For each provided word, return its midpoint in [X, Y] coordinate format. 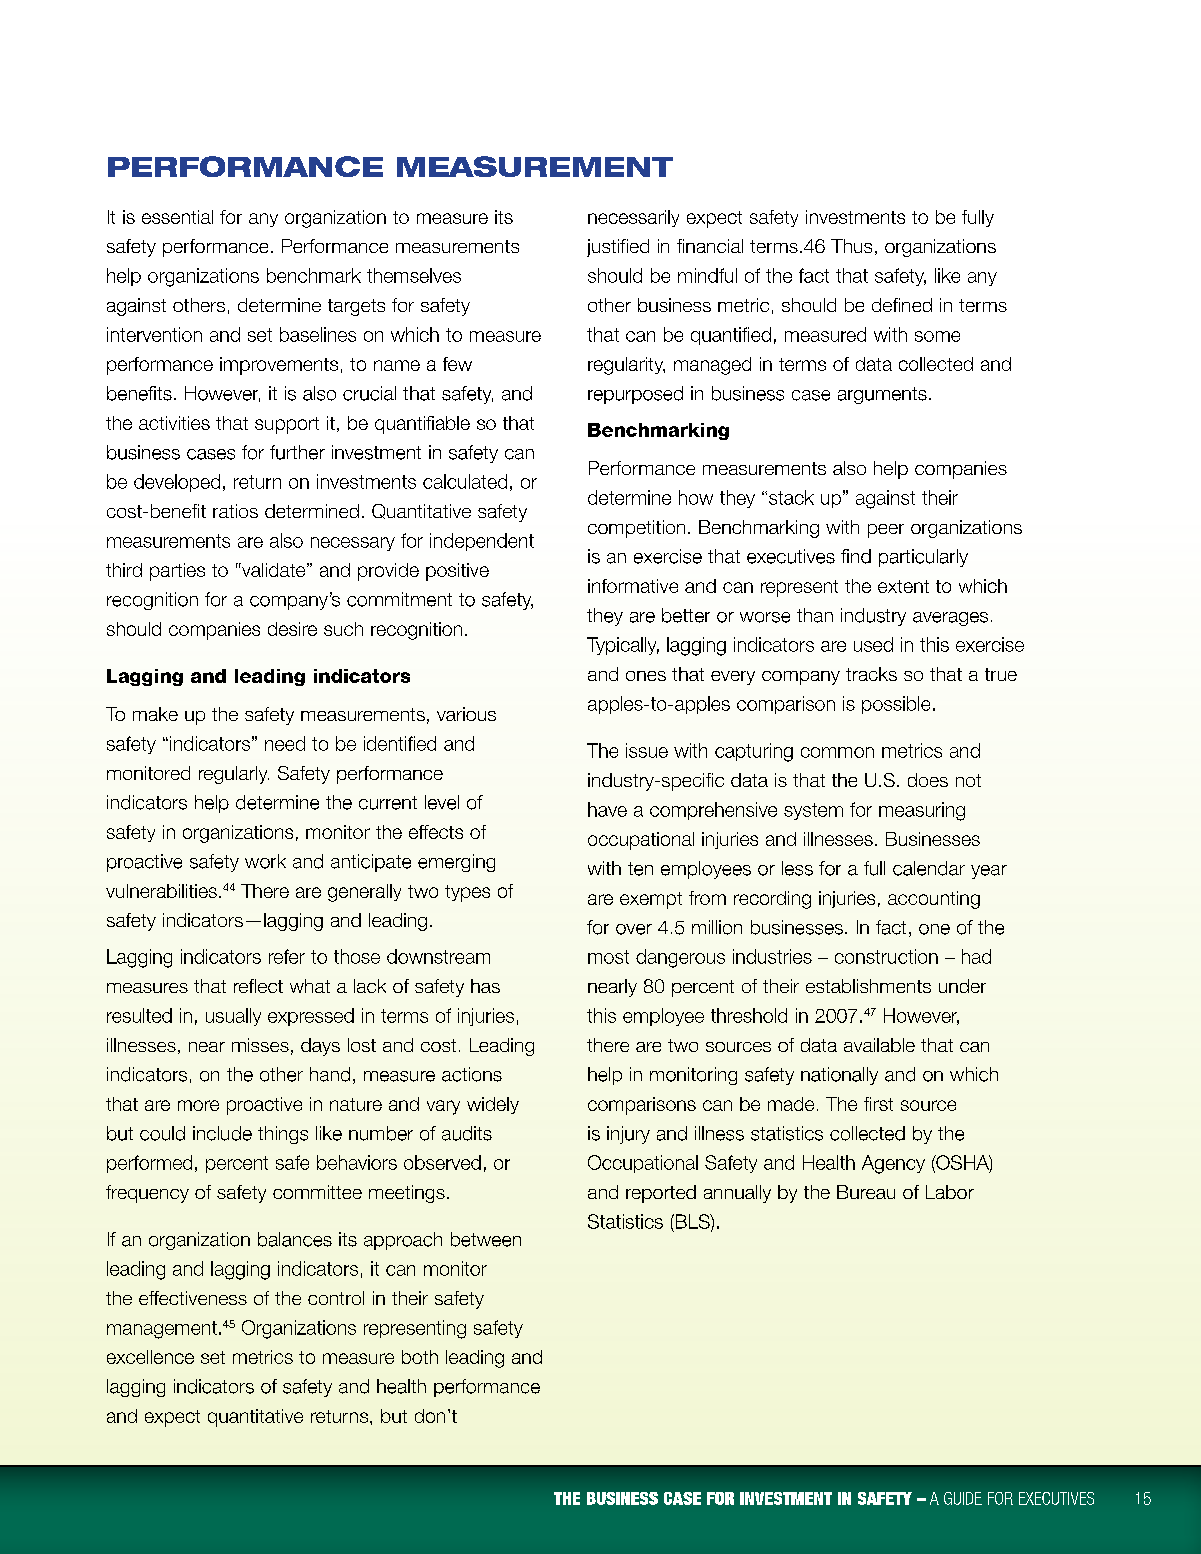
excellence [150, 1357]
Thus [851, 246]
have [607, 809]
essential [177, 217]
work [265, 861]
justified [618, 248]
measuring [922, 811]
